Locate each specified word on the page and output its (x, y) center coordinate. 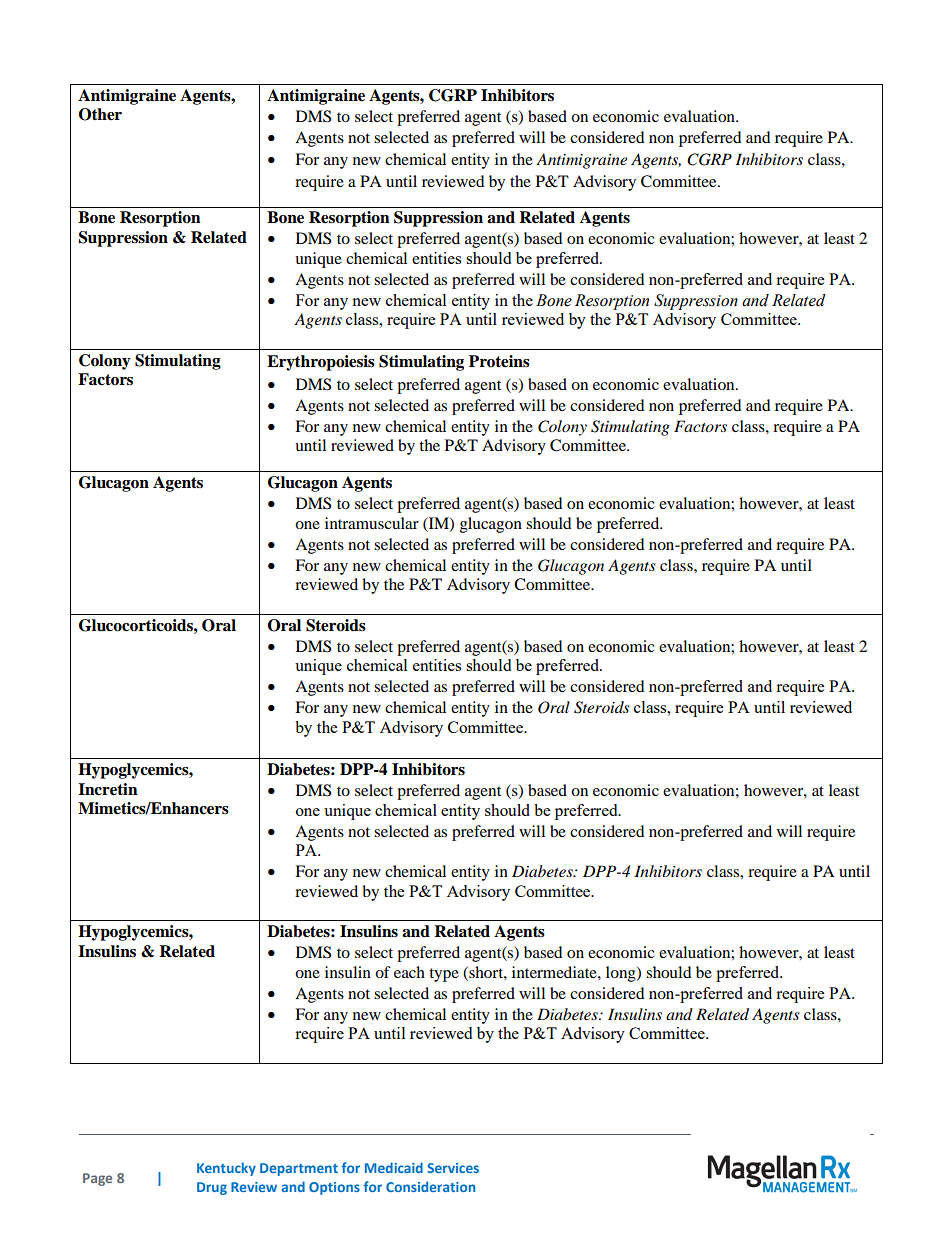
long (622, 974)
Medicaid (394, 1167)
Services (453, 1168)
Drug (212, 1188)
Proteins (499, 361)
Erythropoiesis (321, 363)
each (409, 972)
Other (100, 114)
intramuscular (372, 523)
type (444, 975)
